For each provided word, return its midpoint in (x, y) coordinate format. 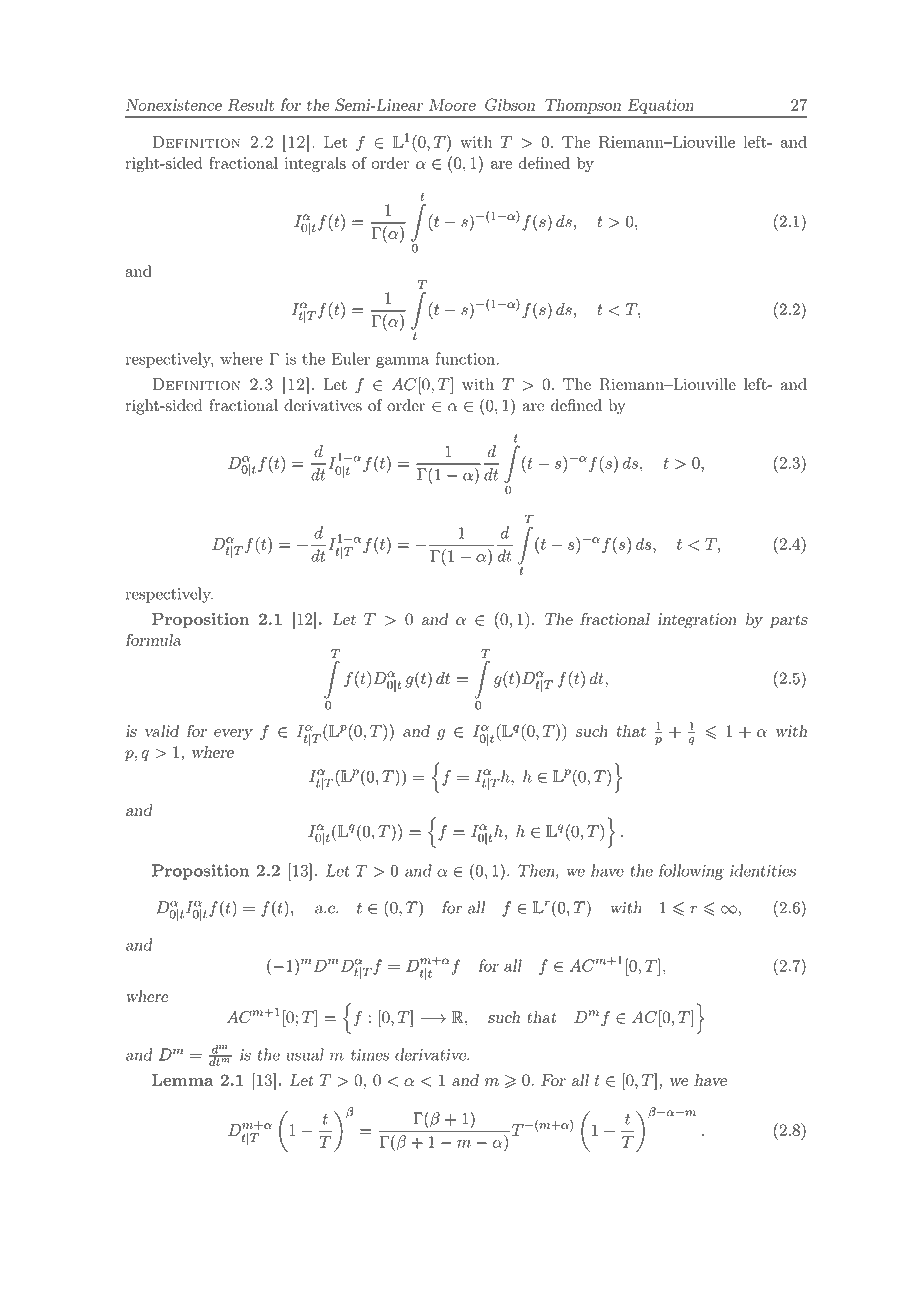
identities (763, 870)
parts (789, 621)
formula (154, 639)
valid (162, 731)
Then (537, 871)
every (233, 734)
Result (251, 104)
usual (305, 1054)
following (691, 872)
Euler (351, 358)
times (370, 1055)
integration (697, 621)
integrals (315, 165)
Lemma (183, 1080)
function (465, 358)
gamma (402, 362)
